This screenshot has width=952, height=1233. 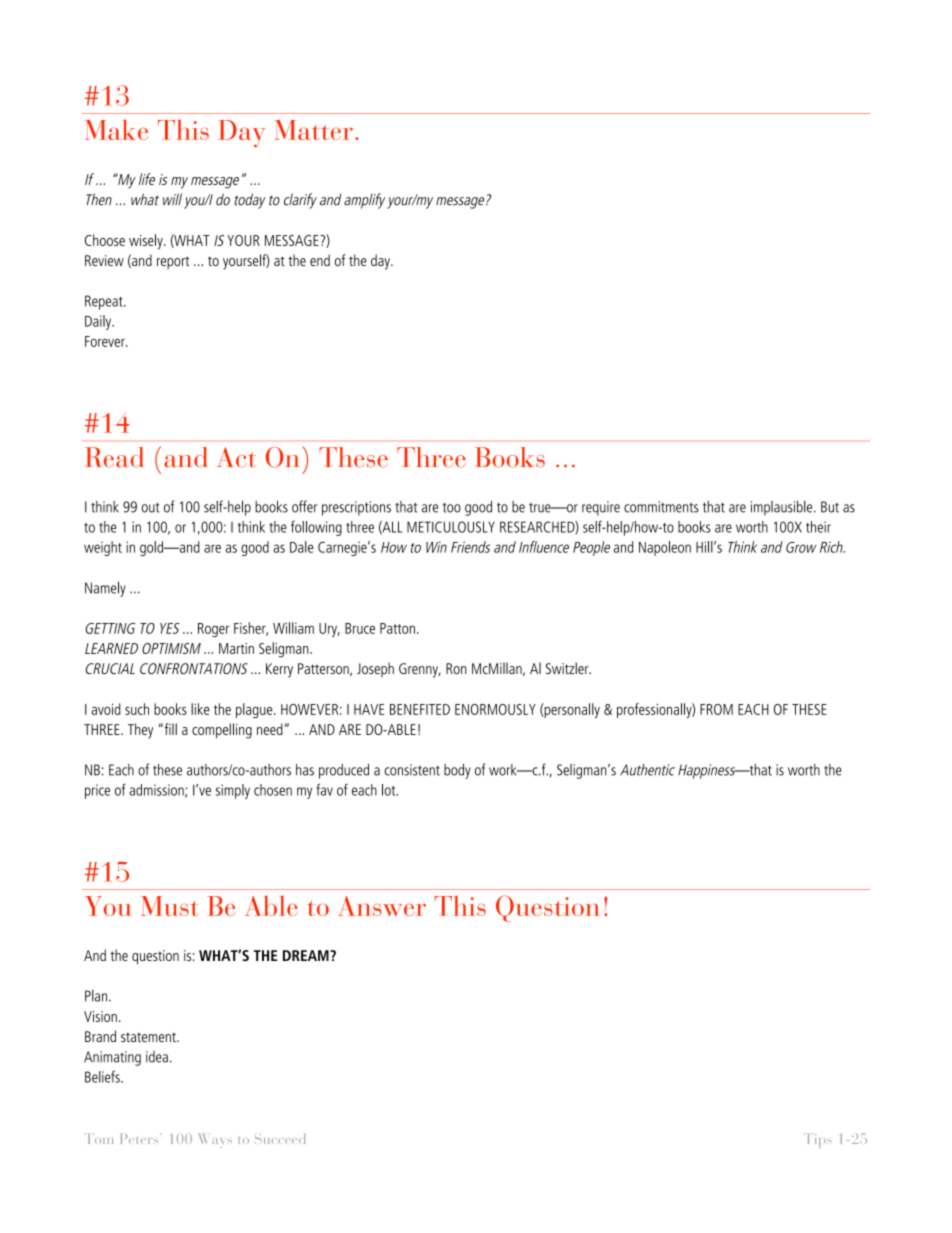 I want to click on implausible, so click(x=783, y=508).
